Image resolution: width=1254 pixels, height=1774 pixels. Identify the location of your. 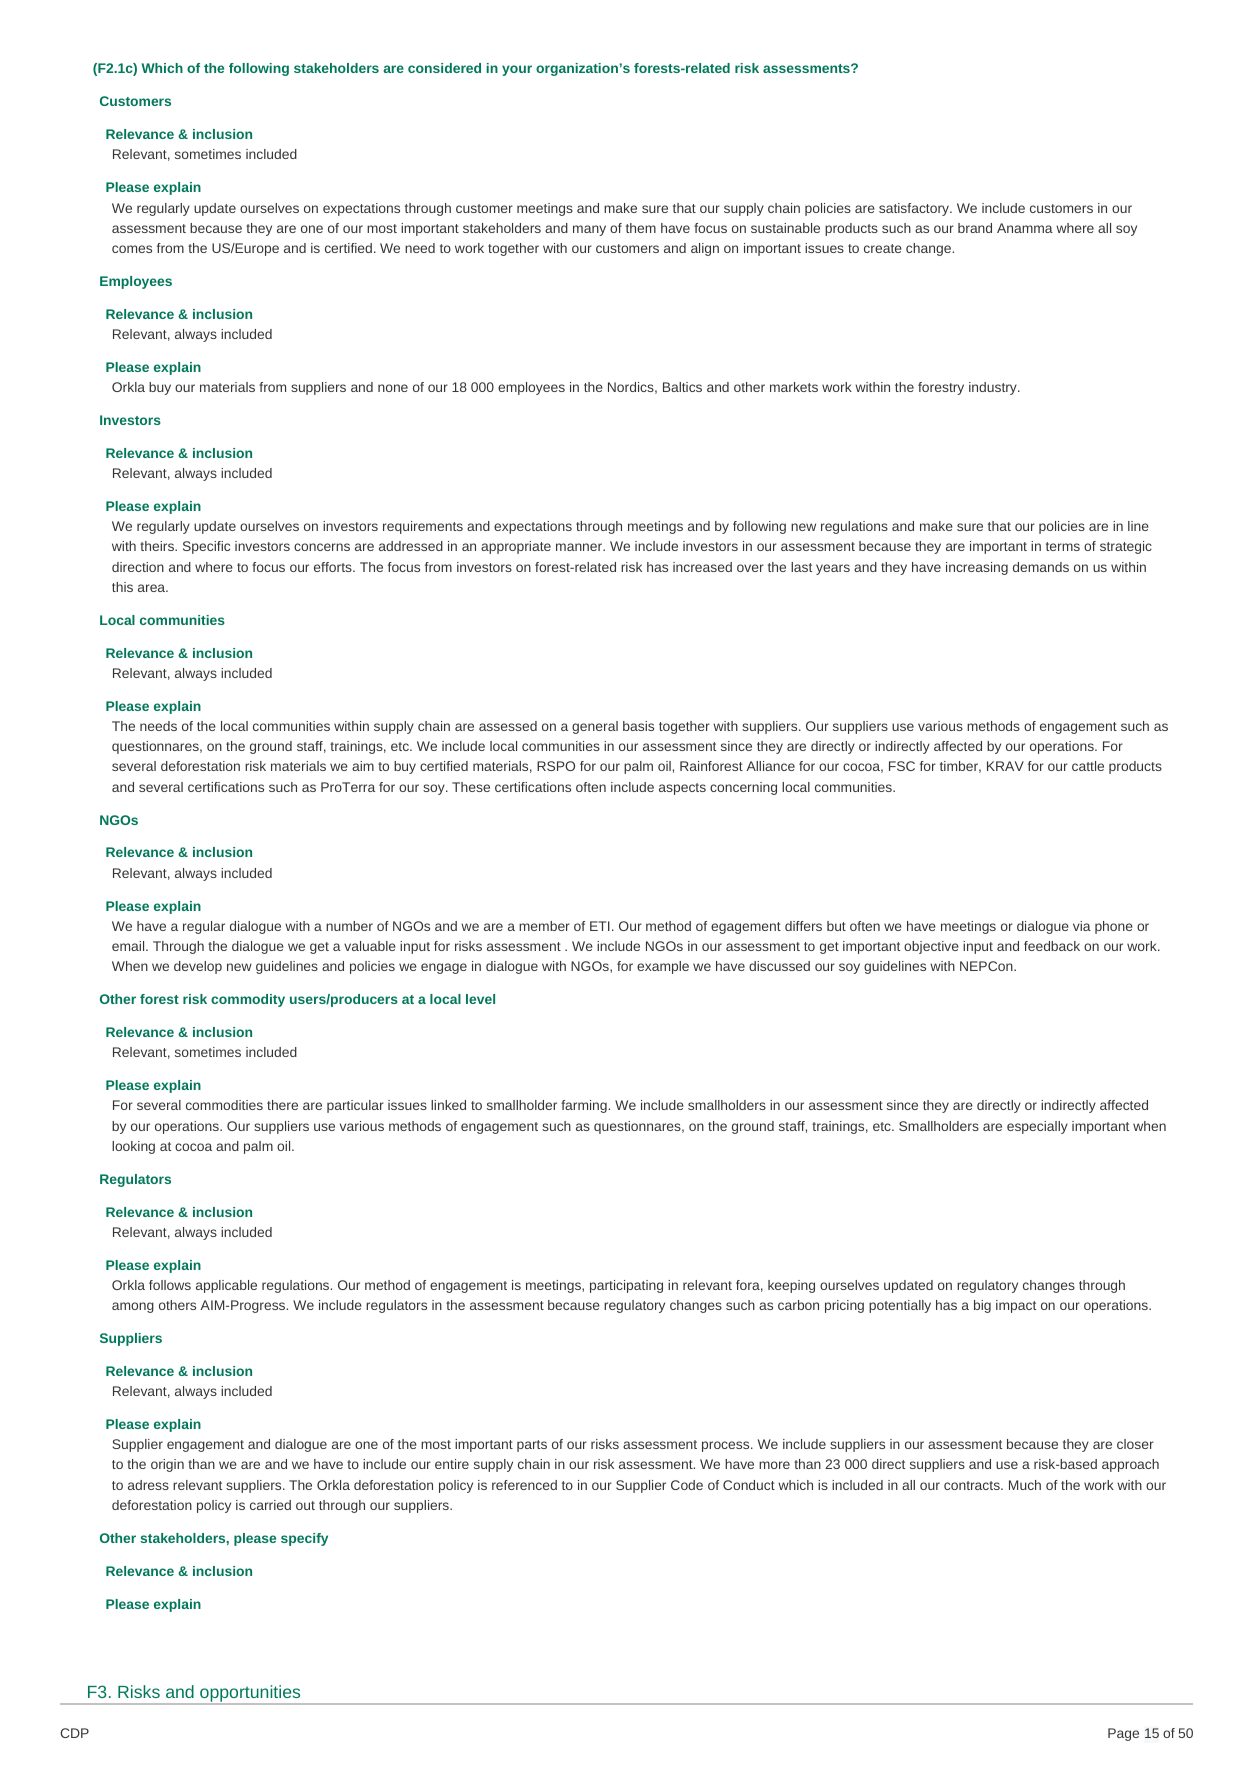
(517, 70).
